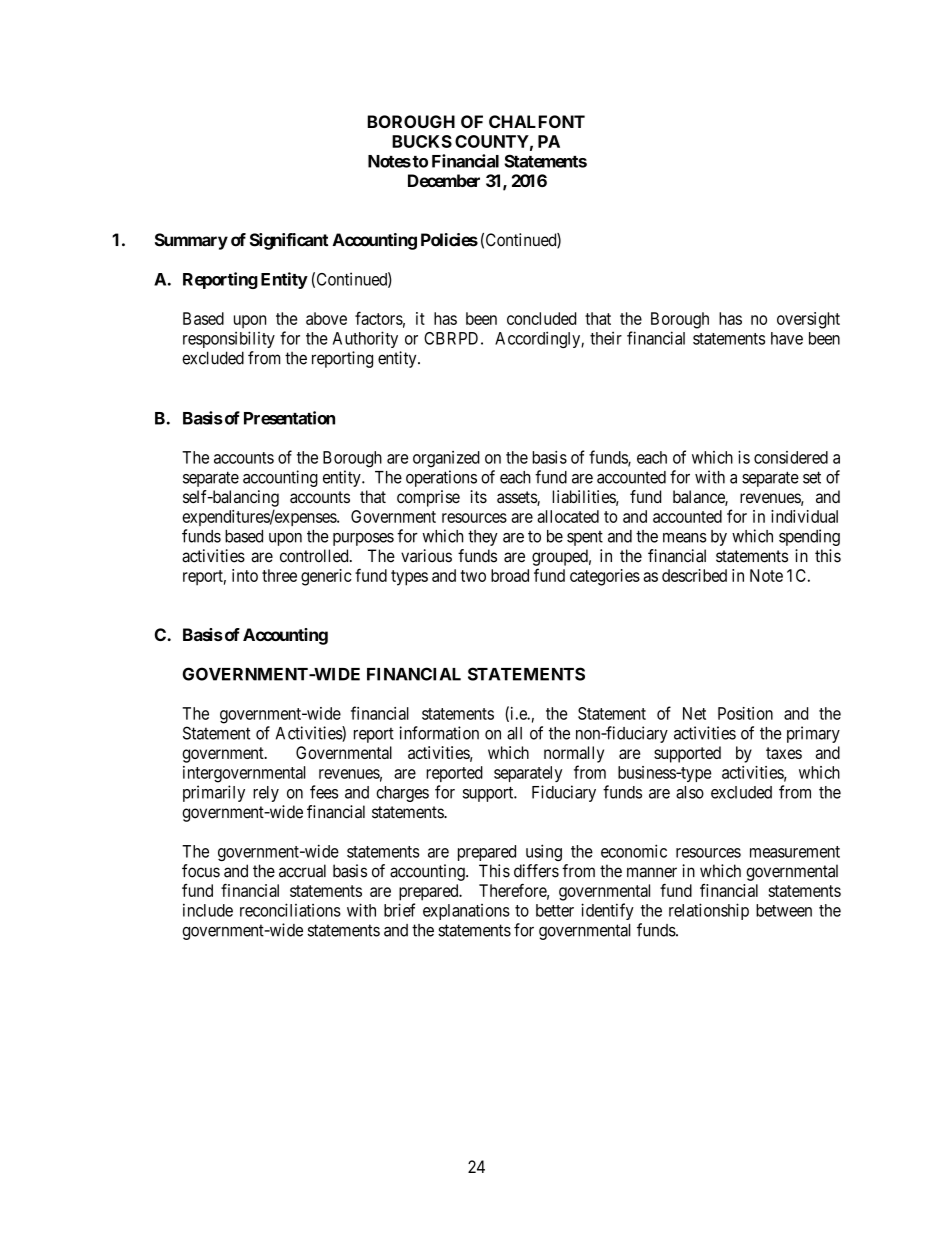 This screenshot has height=1233, width=952. I want to click on accrual, so click(302, 871).
